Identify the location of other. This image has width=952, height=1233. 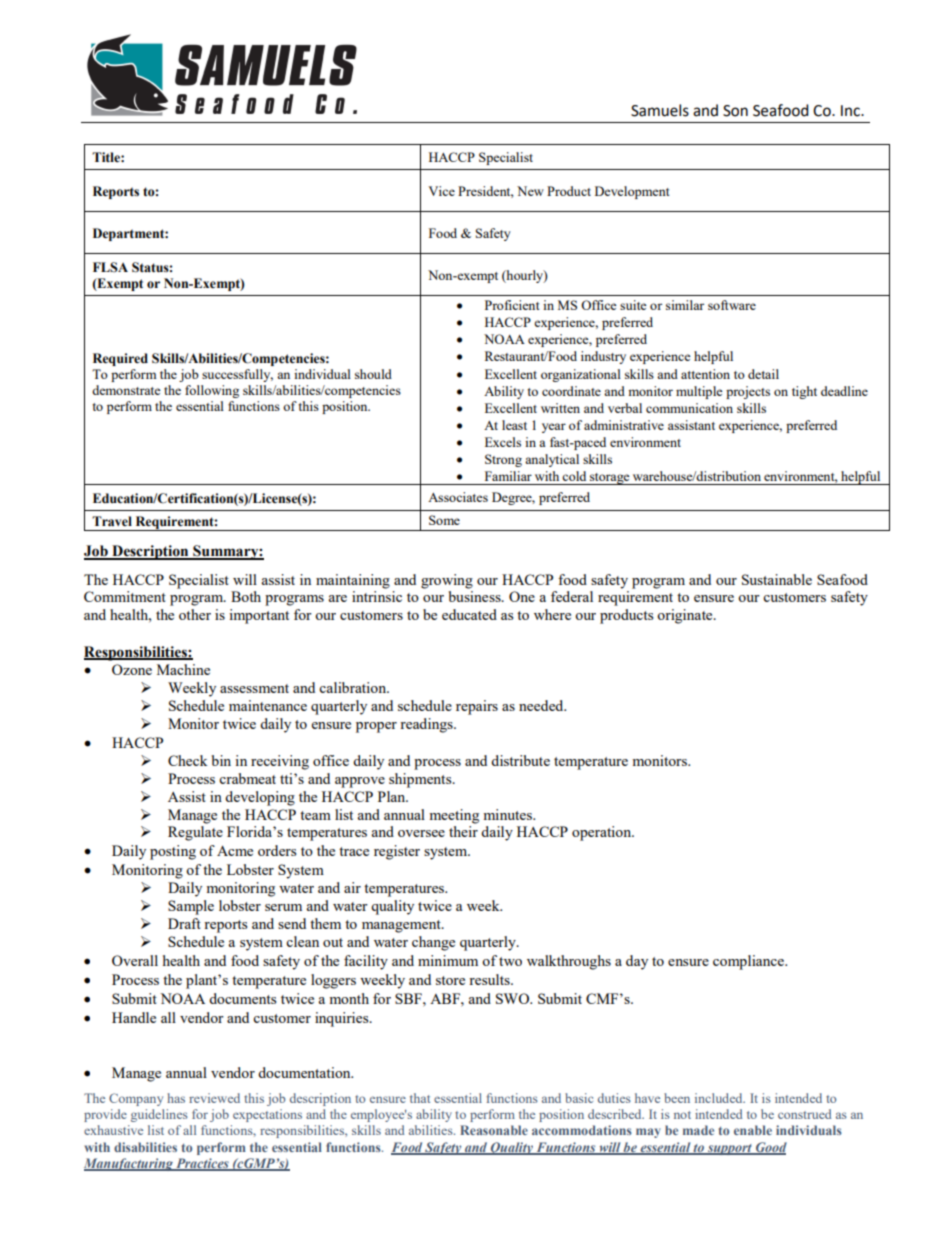
(195, 614).
